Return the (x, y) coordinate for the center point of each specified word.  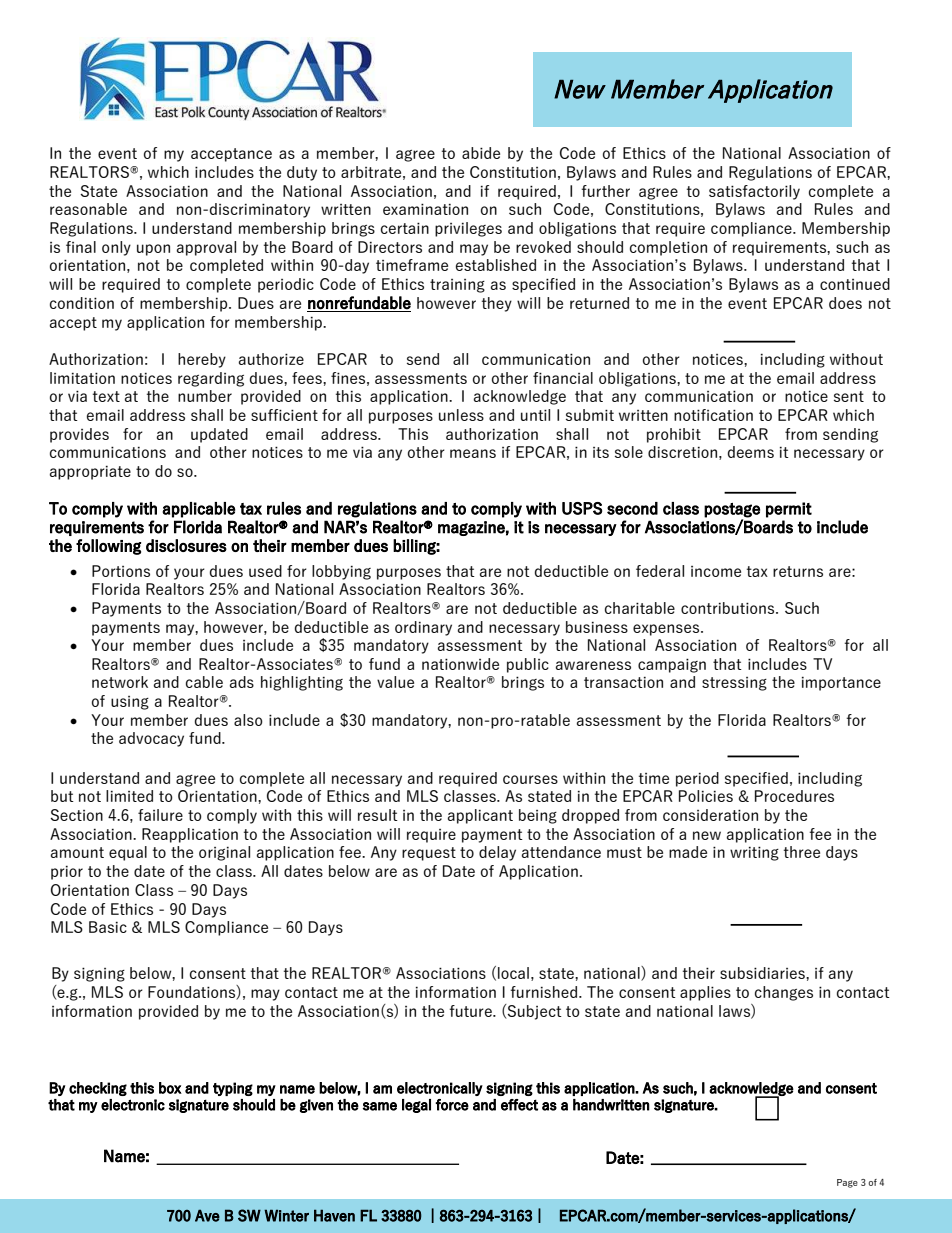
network (120, 682)
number (205, 396)
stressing (734, 684)
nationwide (460, 664)
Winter (286, 1215)
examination (425, 209)
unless (461, 415)
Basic (108, 927)
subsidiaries (763, 973)
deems (751, 452)
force (452, 1105)
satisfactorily (754, 192)
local (513, 973)
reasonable (88, 209)
